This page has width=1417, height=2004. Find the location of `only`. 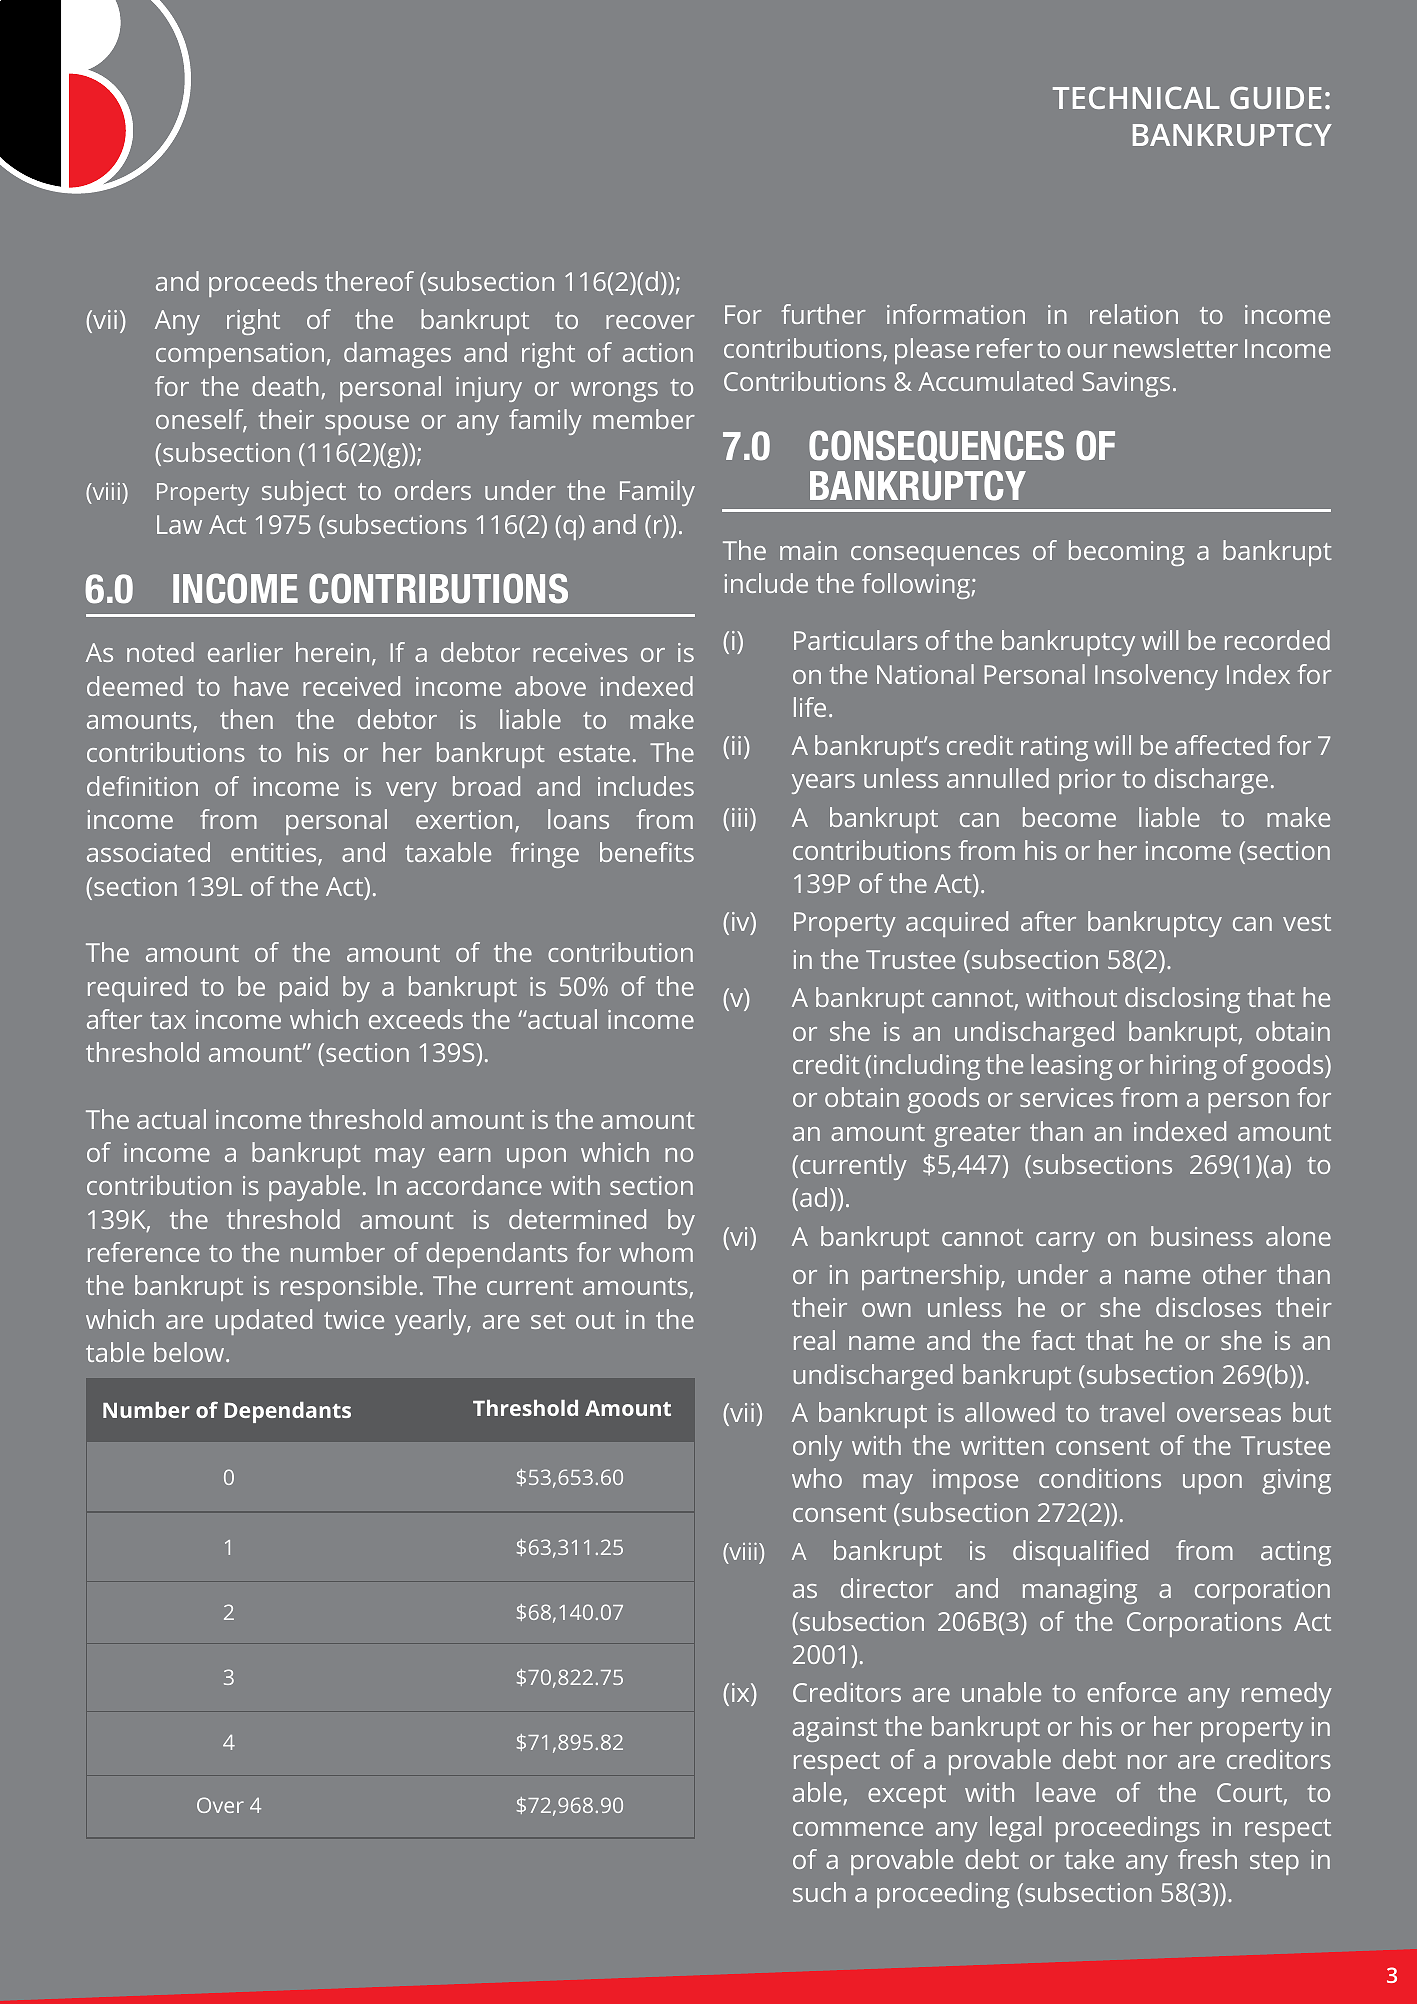

only is located at coordinates (817, 1448).
